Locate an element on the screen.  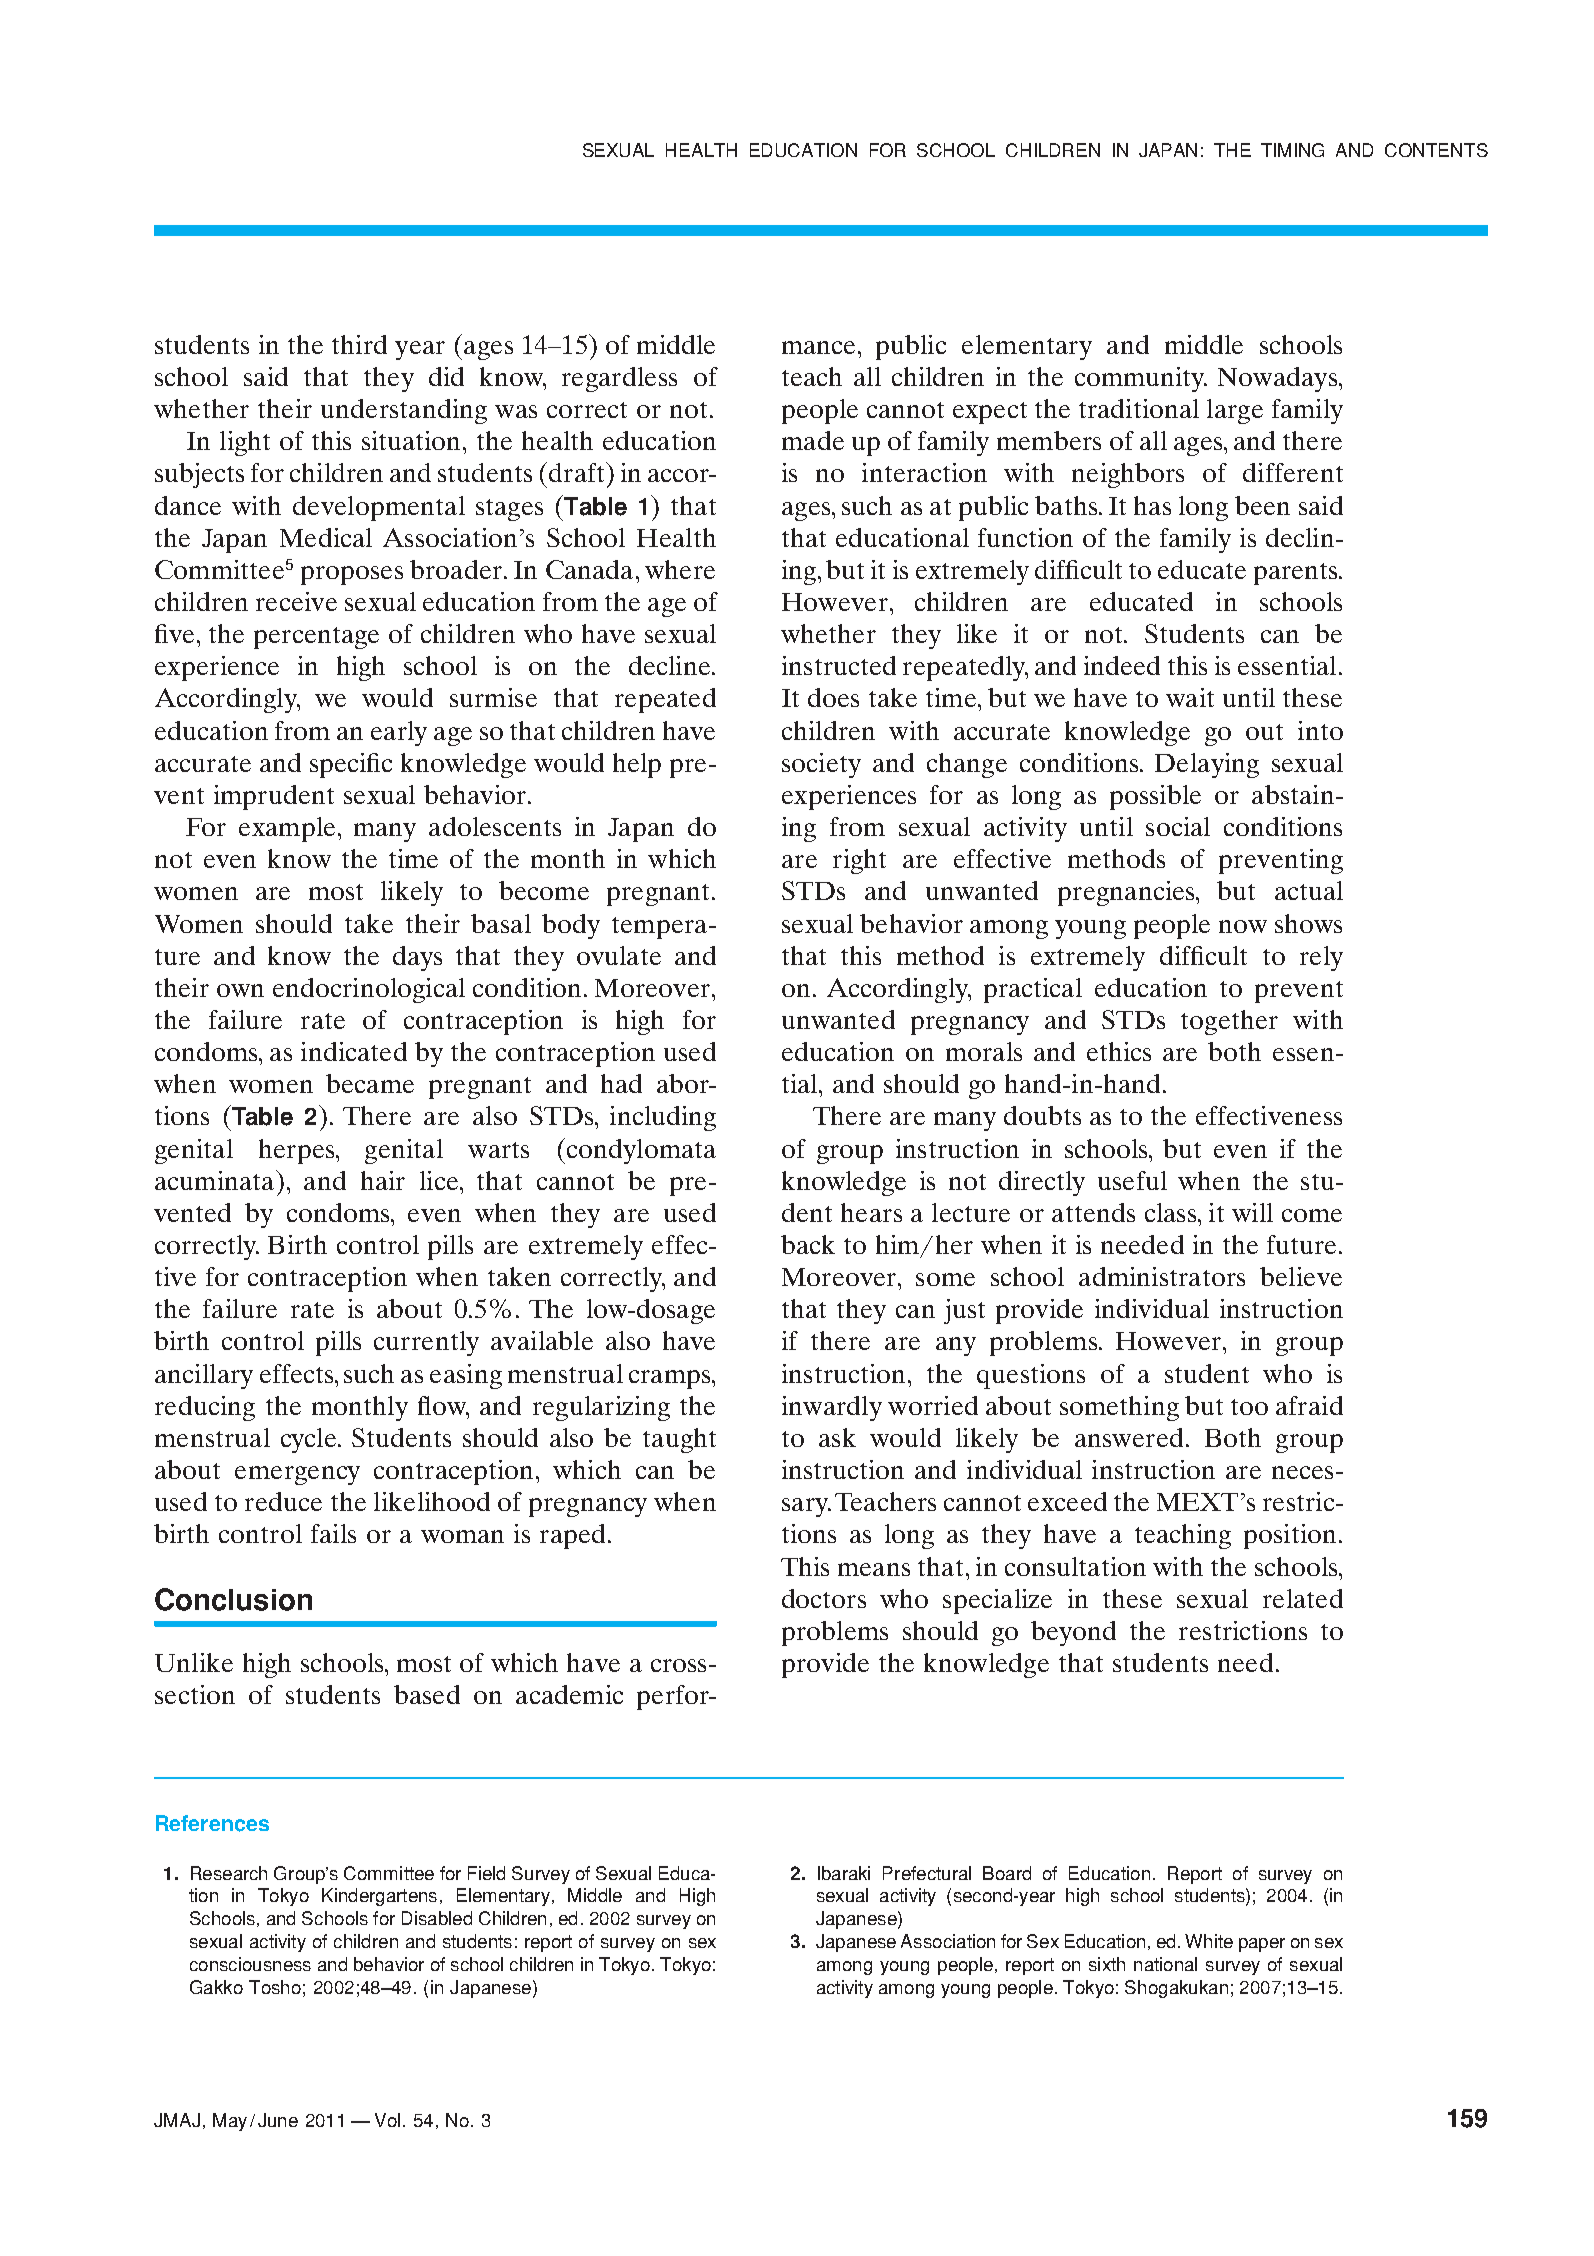
third is located at coordinates (359, 344).
